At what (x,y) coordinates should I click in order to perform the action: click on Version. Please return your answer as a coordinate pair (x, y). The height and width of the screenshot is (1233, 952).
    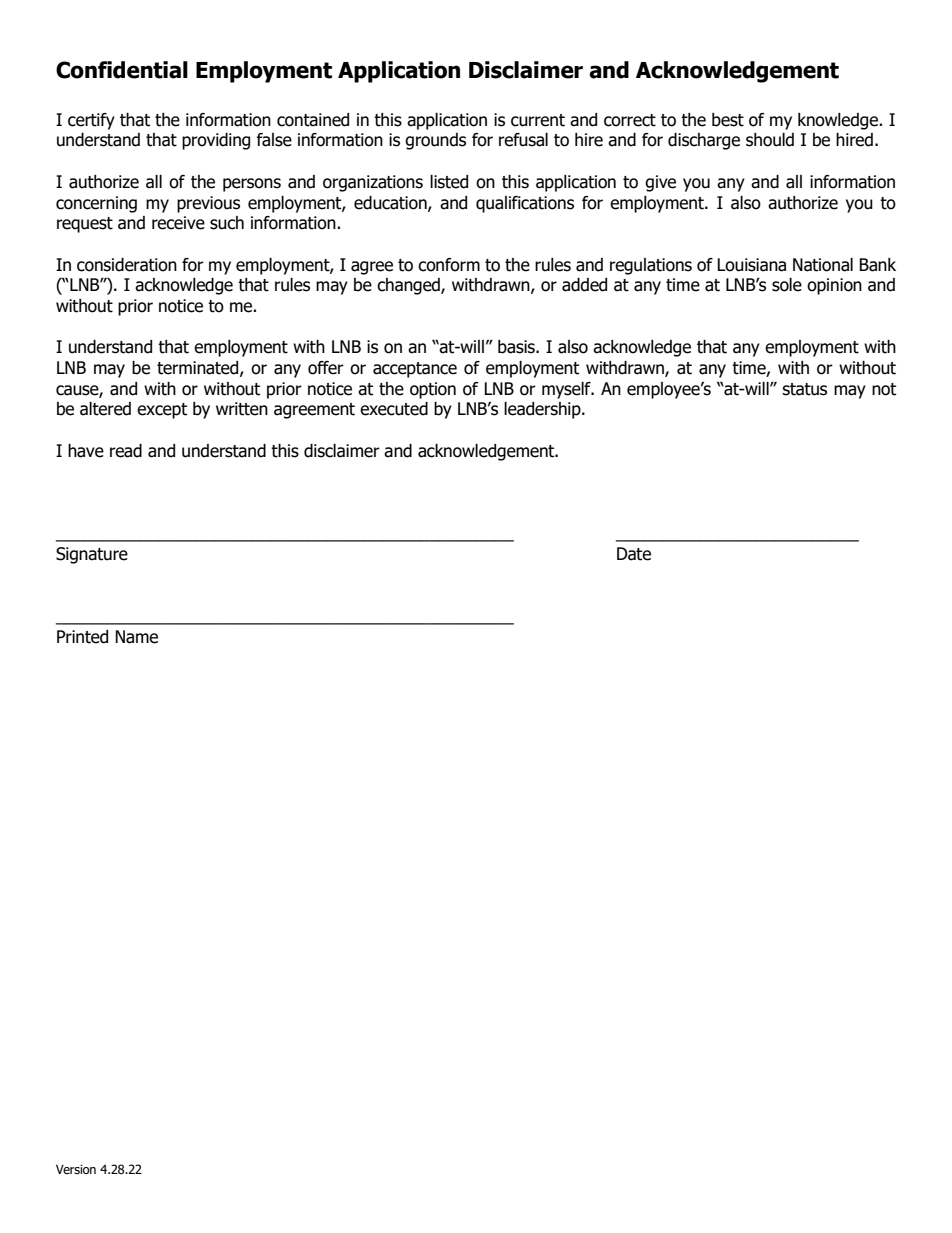
    Looking at the image, I should click on (76, 1169).
